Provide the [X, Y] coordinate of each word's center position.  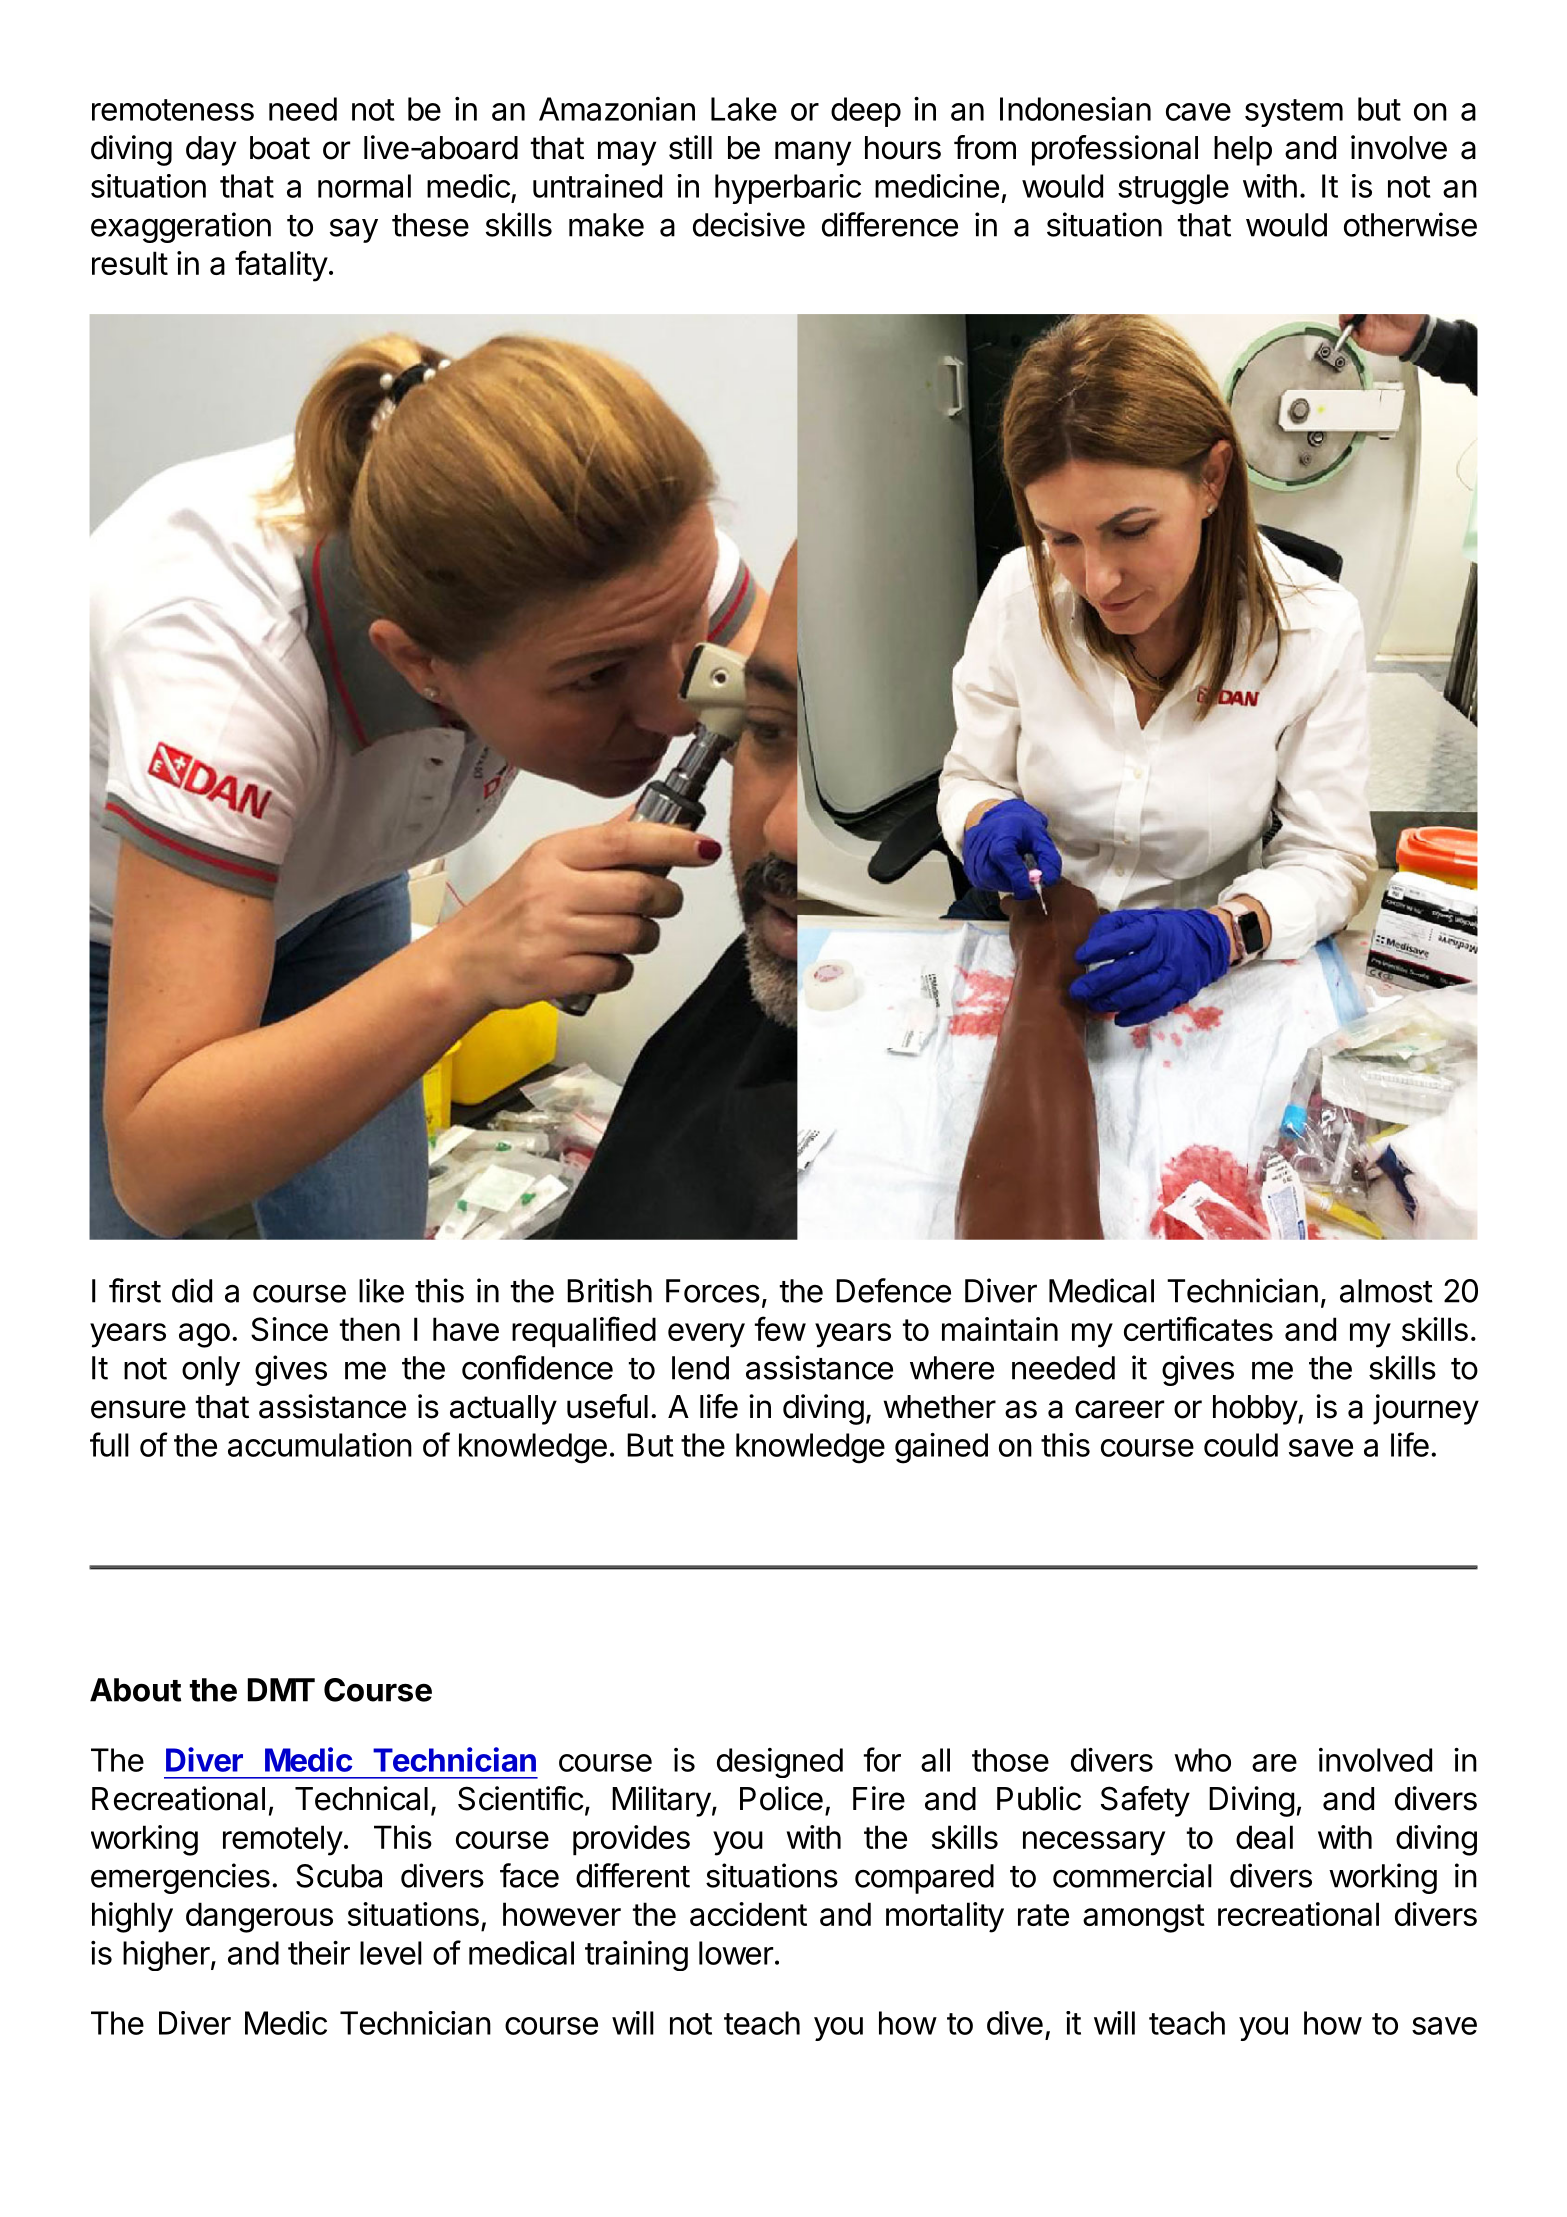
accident [748, 1914]
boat [280, 148]
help [1243, 151]
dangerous [259, 1917]
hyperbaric [788, 189]
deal [1264, 1837]
